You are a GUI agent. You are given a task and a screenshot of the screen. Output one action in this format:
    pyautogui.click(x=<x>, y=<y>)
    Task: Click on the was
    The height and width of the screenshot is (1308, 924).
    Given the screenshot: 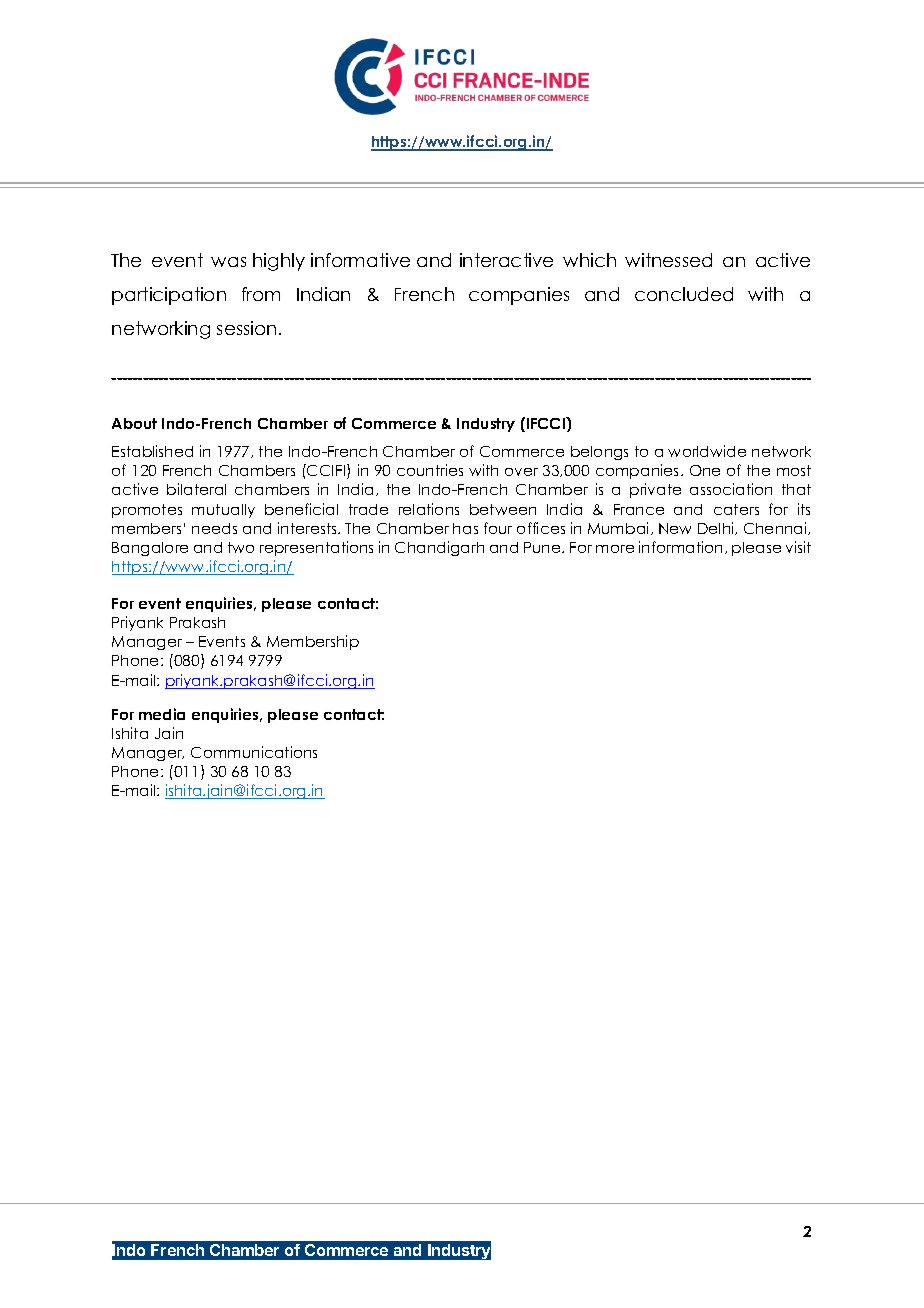 What is the action you would take?
    pyautogui.click(x=228, y=262)
